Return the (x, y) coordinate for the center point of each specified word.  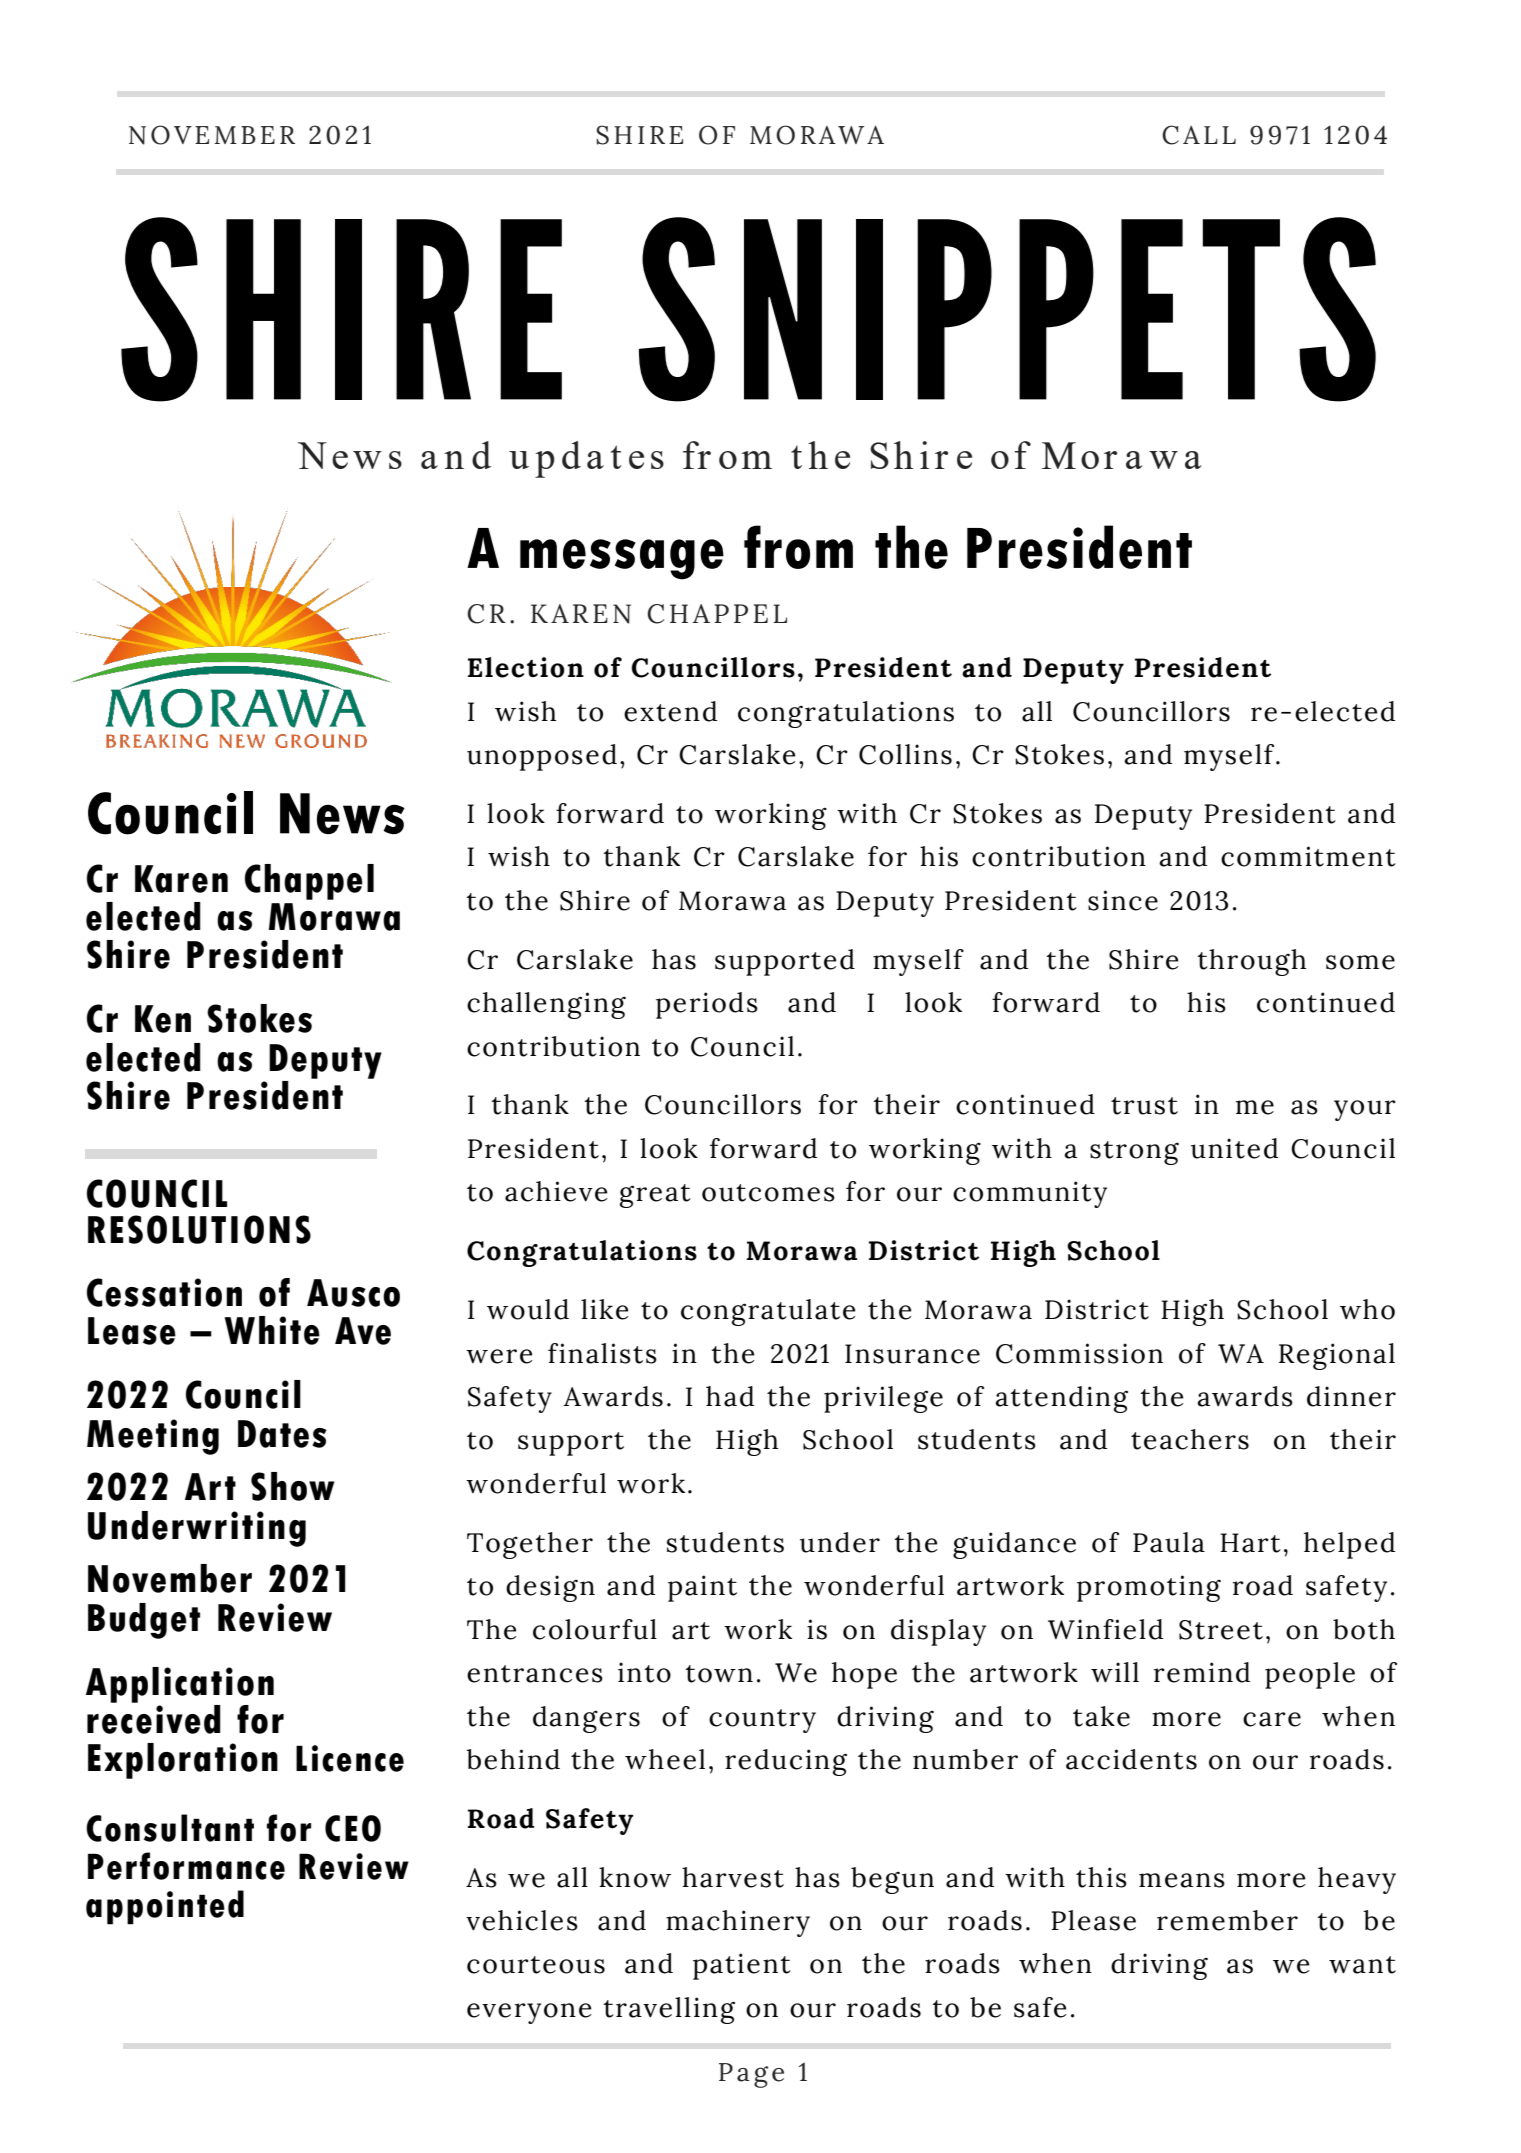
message (622, 559)
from (798, 547)
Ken (163, 1019)
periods (707, 1005)
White (272, 1330)
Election (526, 667)
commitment (1308, 856)
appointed (165, 1907)
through (1251, 962)
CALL (1199, 135)
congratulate (768, 1312)
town (719, 1674)
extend (670, 711)
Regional (1337, 1356)
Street (1221, 1630)
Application (180, 1685)
